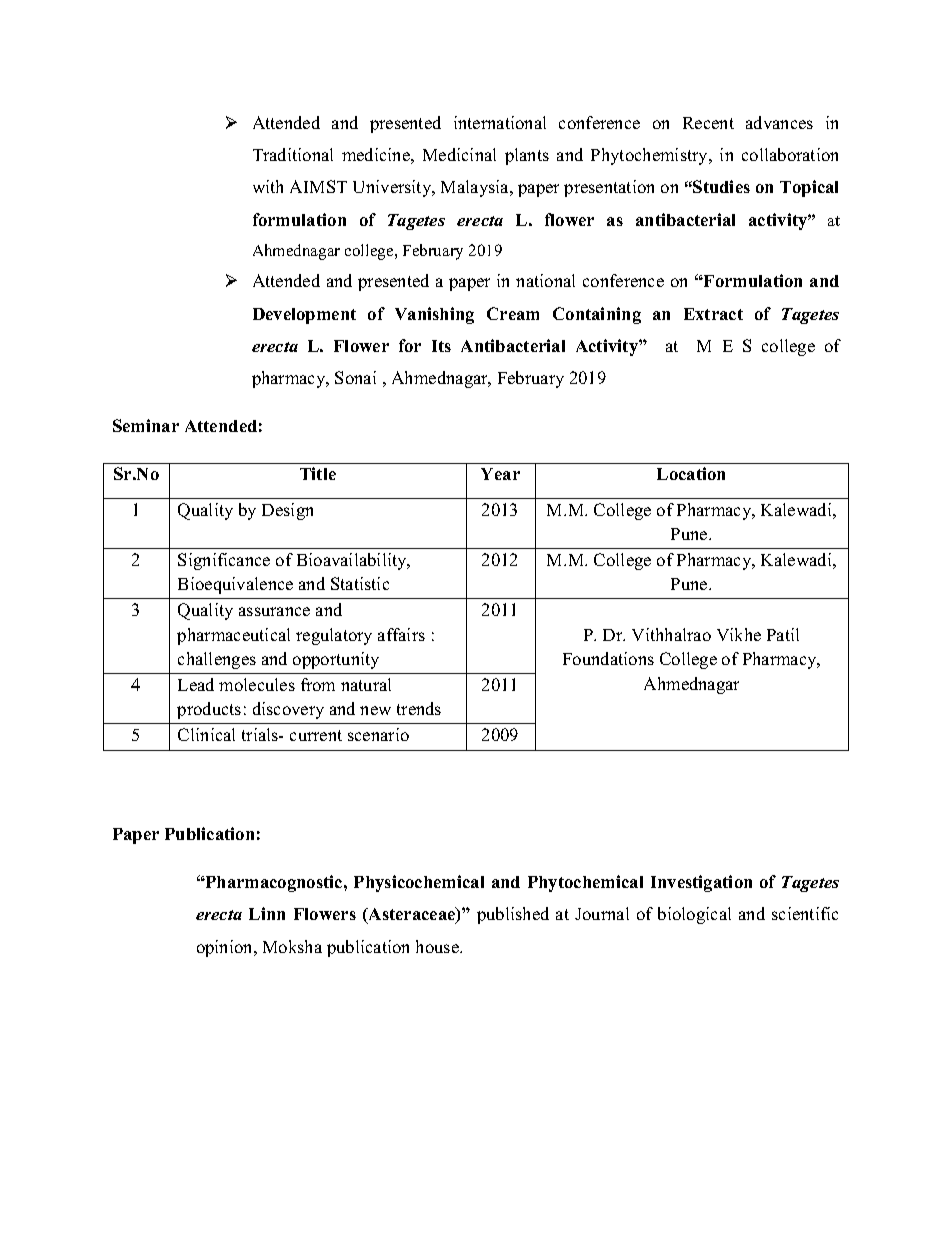  I want to click on biological, so click(694, 915).
